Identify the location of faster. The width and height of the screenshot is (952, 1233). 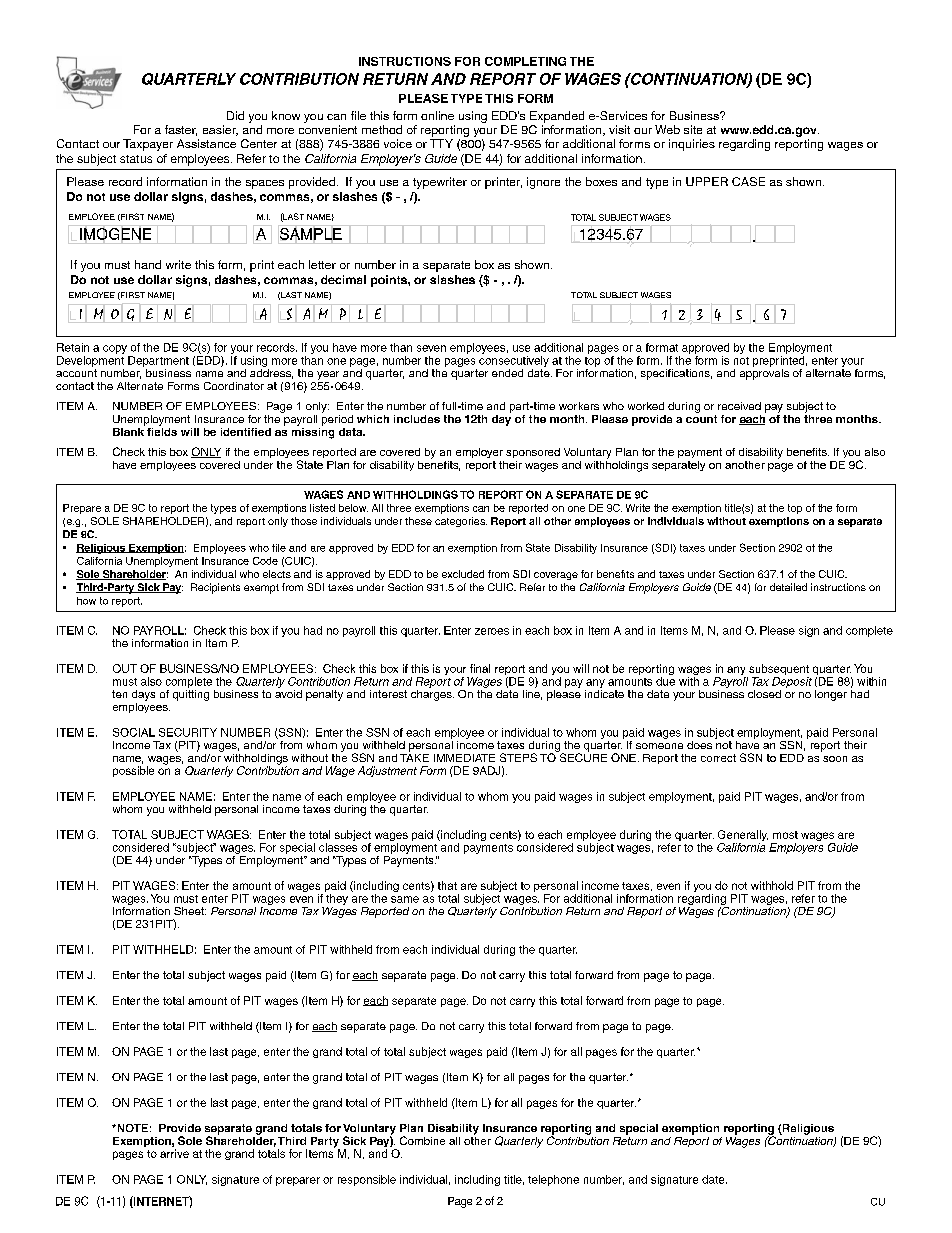
(181, 130).
